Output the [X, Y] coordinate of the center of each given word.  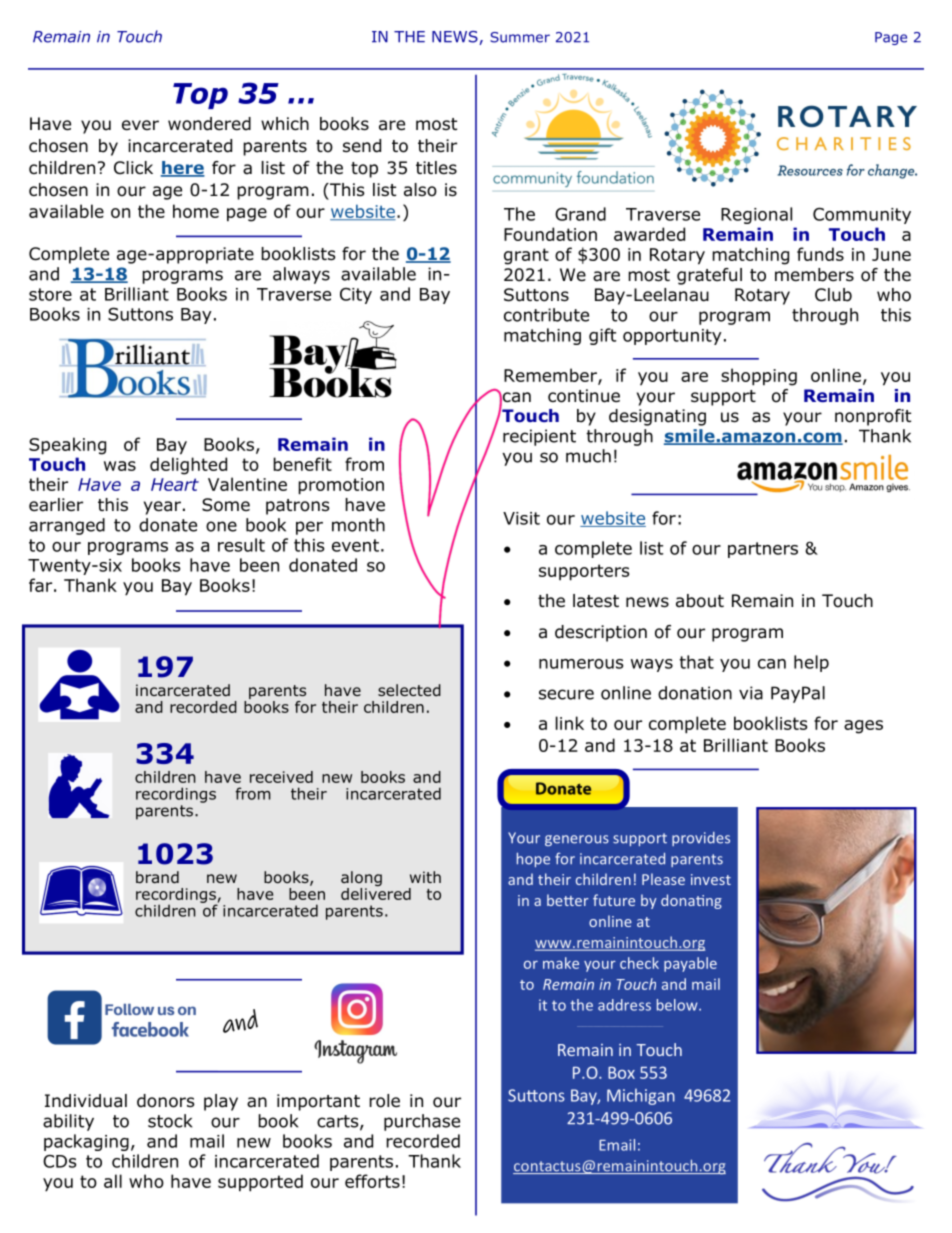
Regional [756, 215]
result [241, 545]
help [811, 663]
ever [140, 125]
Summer [520, 37]
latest [596, 601]
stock [170, 1121]
